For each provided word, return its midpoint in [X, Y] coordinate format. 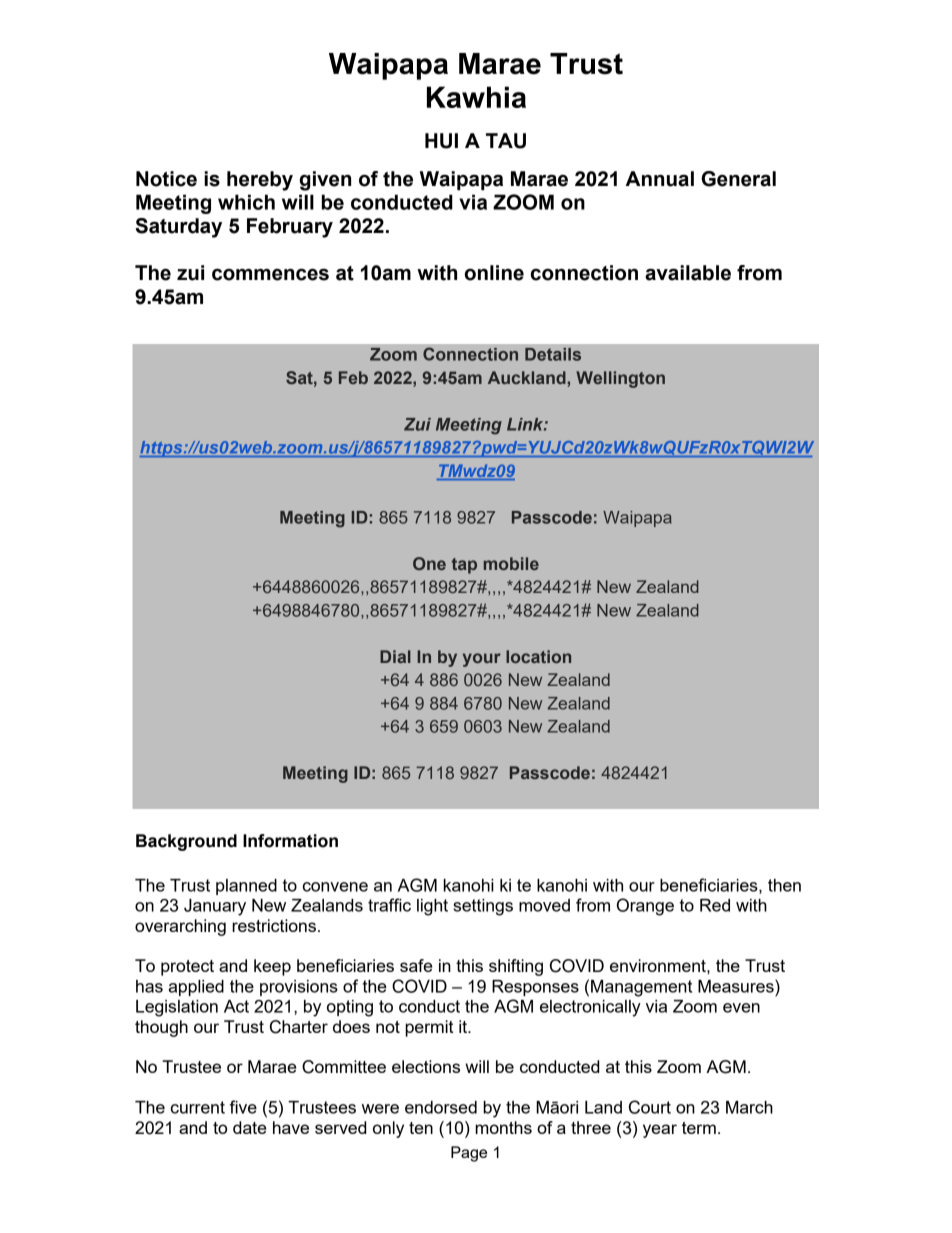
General [738, 179]
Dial [395, 656]
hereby [260, 181]
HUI [441, 141]
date [249, 1127]
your [482, 660]
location [538, 656]
